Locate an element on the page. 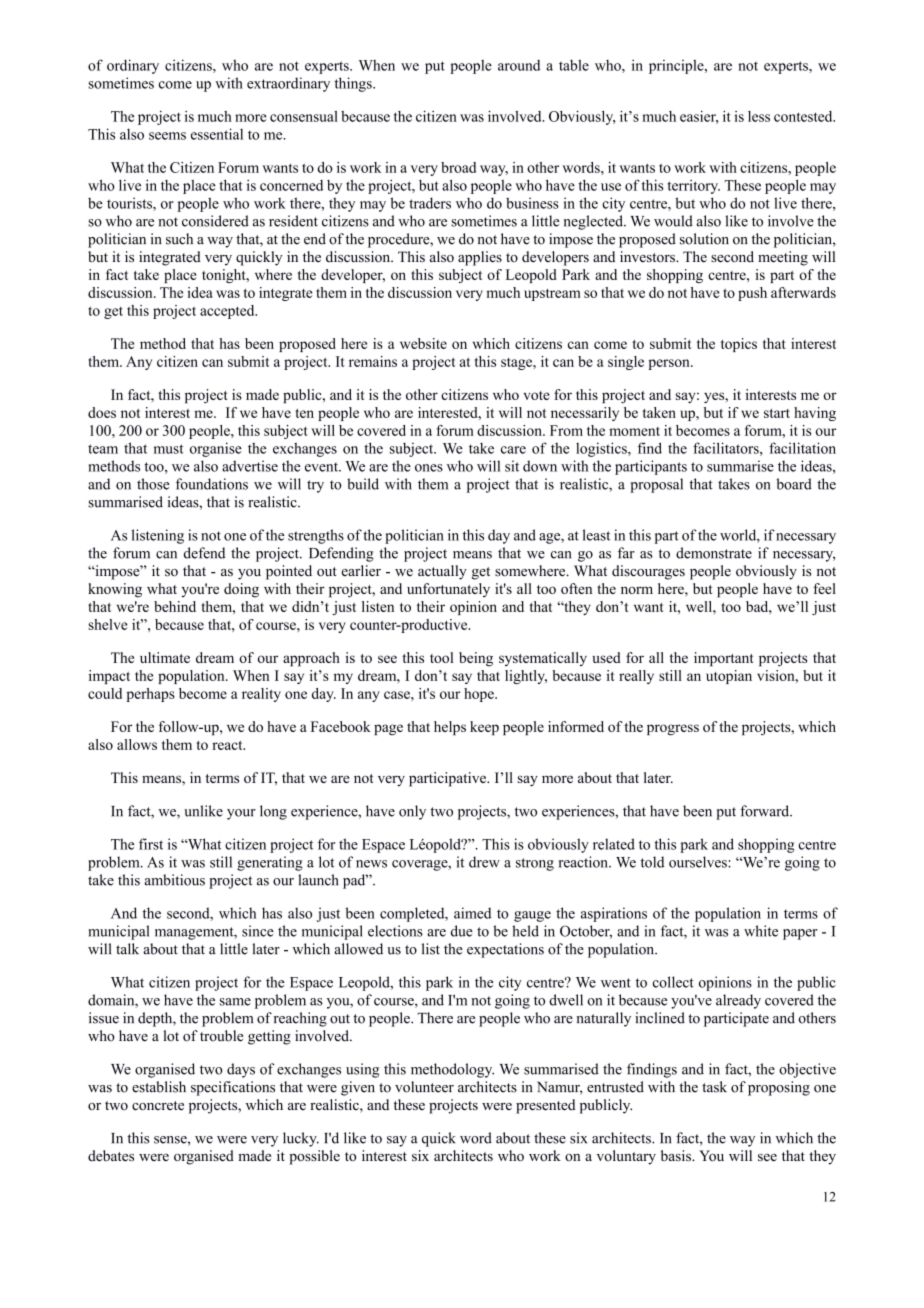 The image size is (924, 1308). seems is located at coordinates (167, 136).
